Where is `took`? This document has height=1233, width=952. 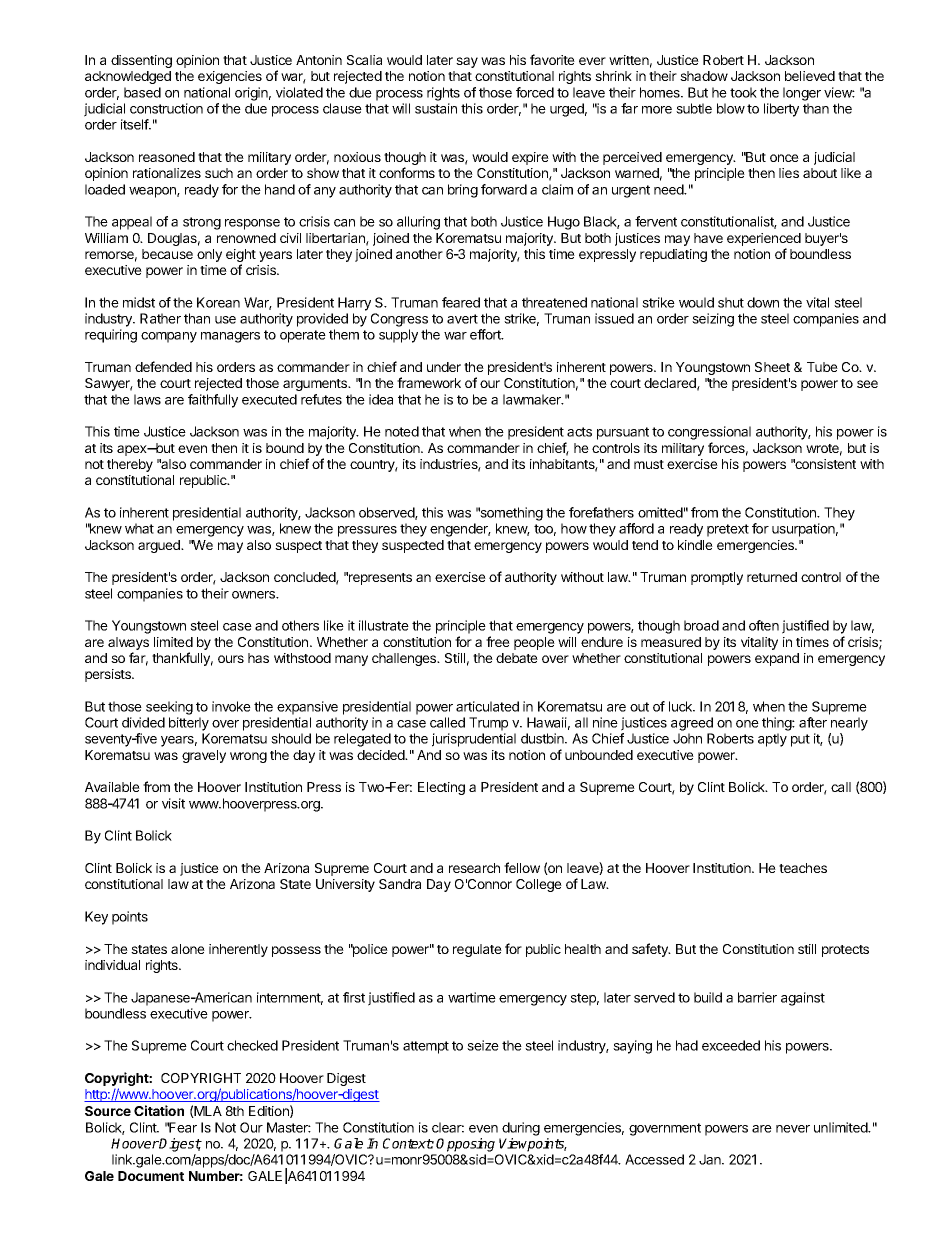 took is located at coordinates (743, 92).
